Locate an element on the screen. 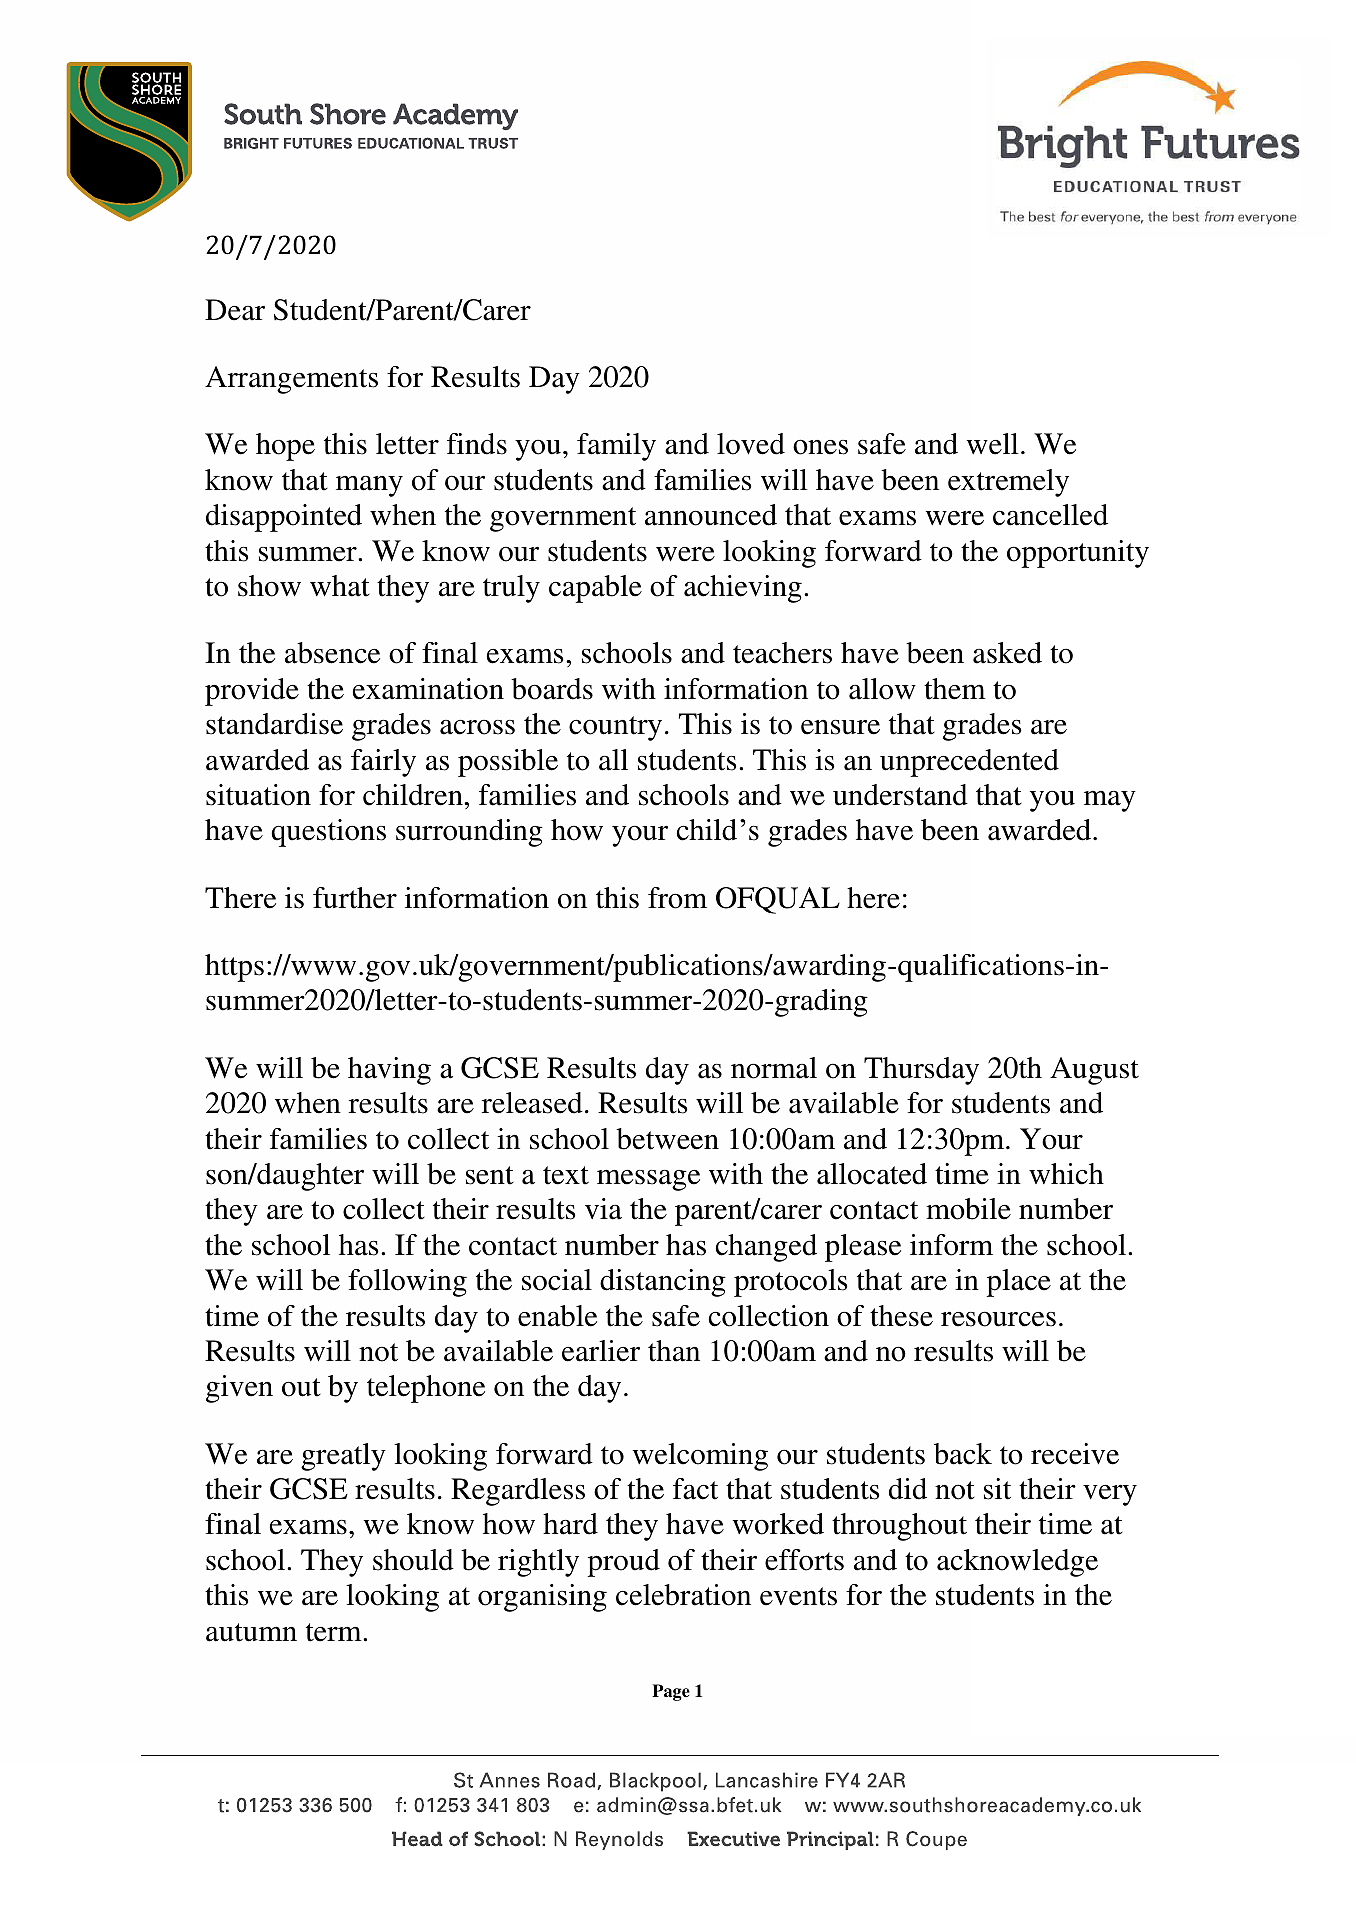 The width and height of the screenshot is (1356, 1920). Thursday is located at coordinates (921, 1071).
